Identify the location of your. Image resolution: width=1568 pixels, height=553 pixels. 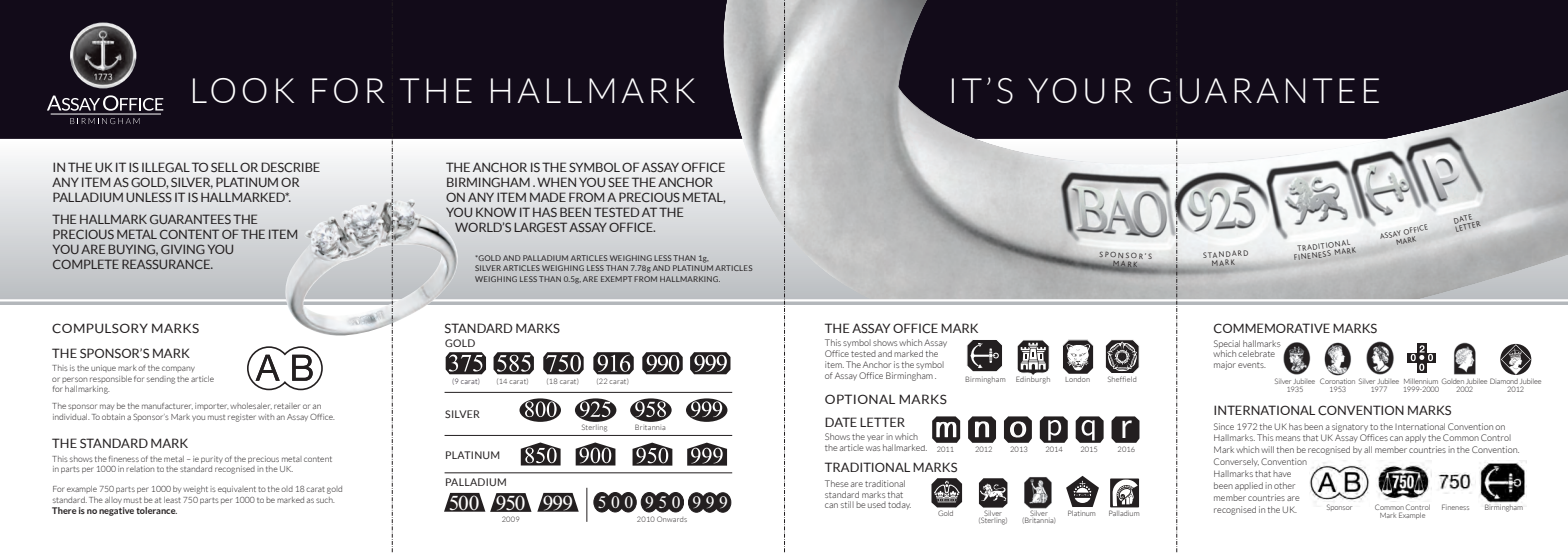
(1080, 91).
